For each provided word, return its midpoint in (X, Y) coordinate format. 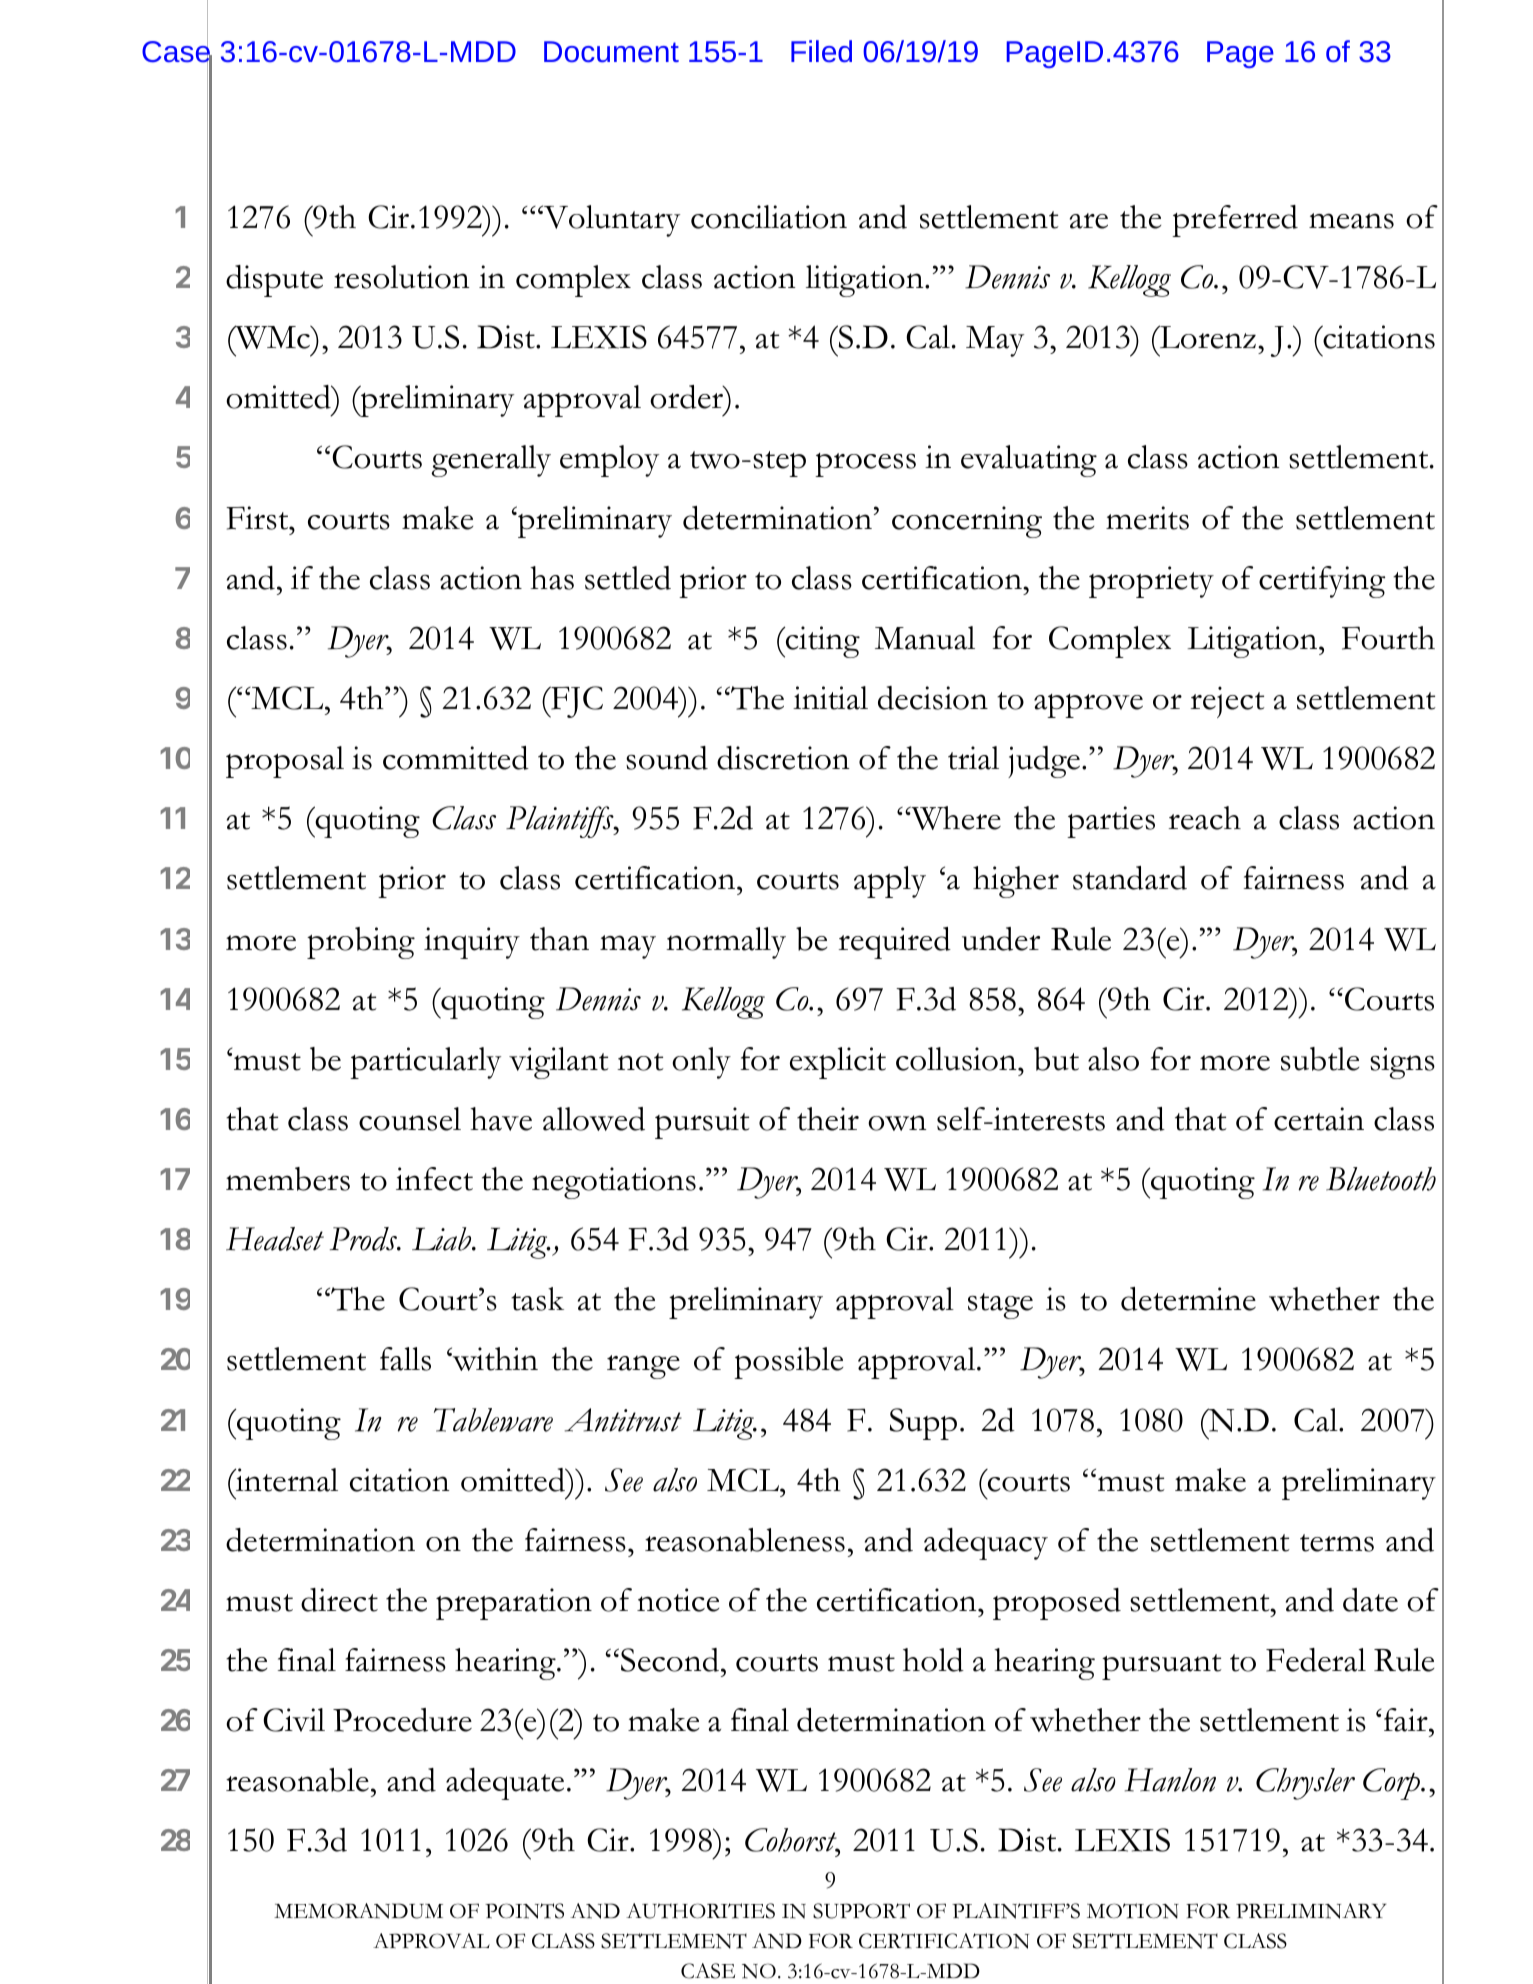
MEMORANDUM (358, 1911)
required (895, 943)
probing (361, 943)
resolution (402, 277)
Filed (821, 51)
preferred (1235, 221)
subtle (1320, 1059)
